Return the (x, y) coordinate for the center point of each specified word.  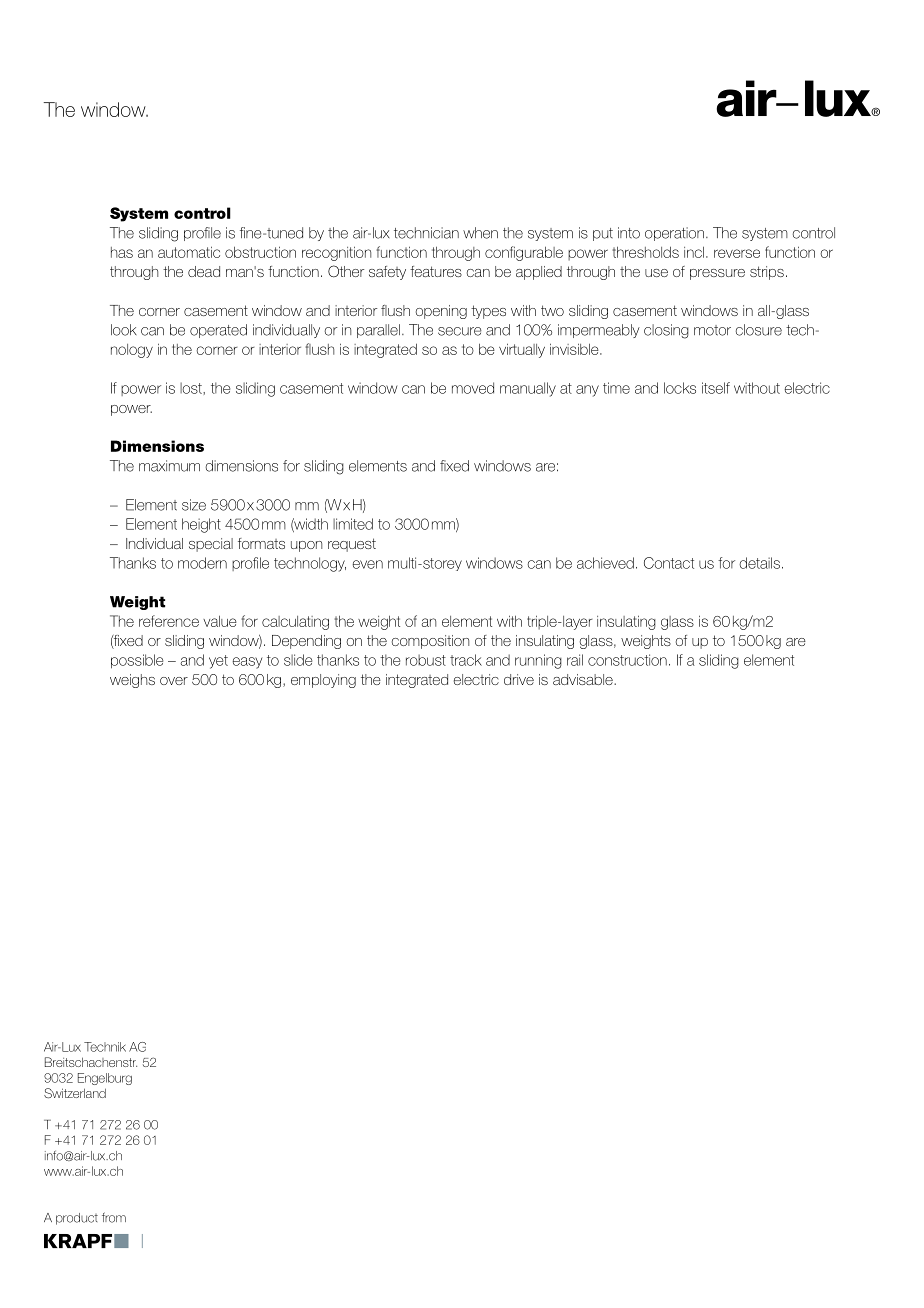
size (194, 505)
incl (694, 252)
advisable (584, 679)
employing (323, 681)
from (114, 1217)
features (436, 271)
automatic (189, 252)
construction (627, 660)
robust (426, 660)
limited (353, 524)
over (174, 681)
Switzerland (75, 1093)
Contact (669, 563)
